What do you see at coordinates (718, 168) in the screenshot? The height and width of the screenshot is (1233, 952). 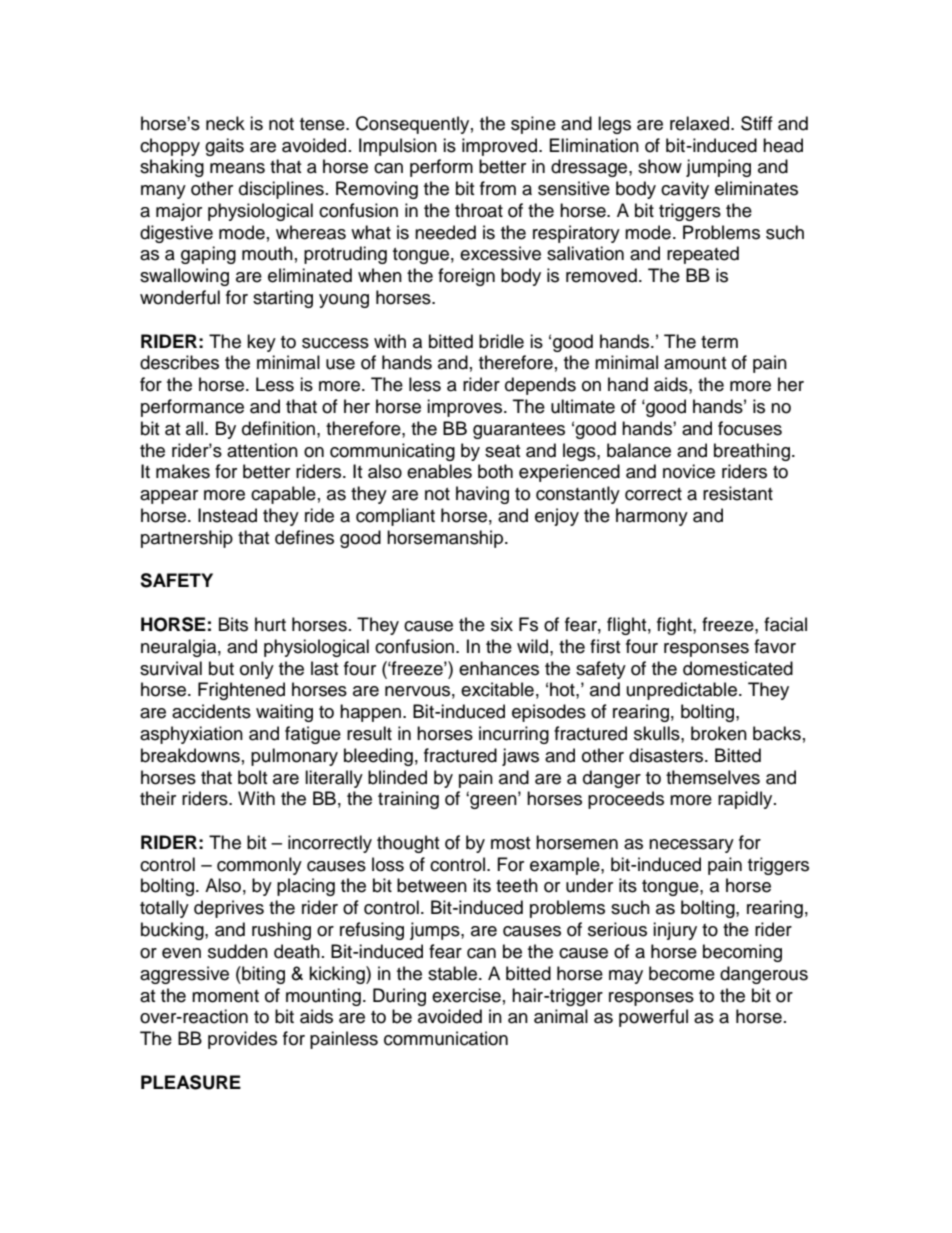 I see `jumping` at bounding box center [718, 168].
